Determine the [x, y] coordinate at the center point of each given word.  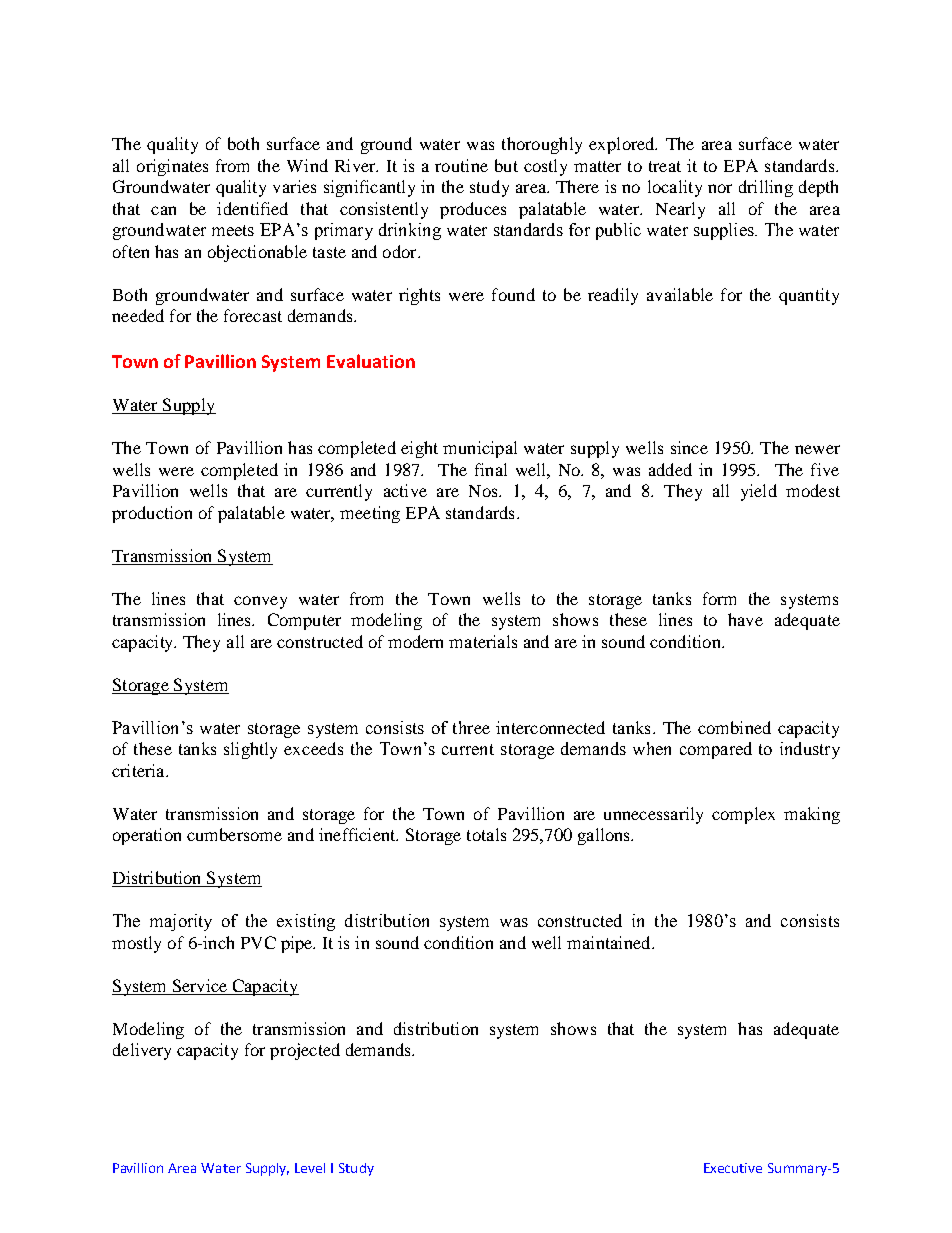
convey [260, 602]
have [745, 619]
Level [310, 1168]
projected [305, 1051]
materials [483, 641]
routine [461, 165]
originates [172, 167]
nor [720, 188]
